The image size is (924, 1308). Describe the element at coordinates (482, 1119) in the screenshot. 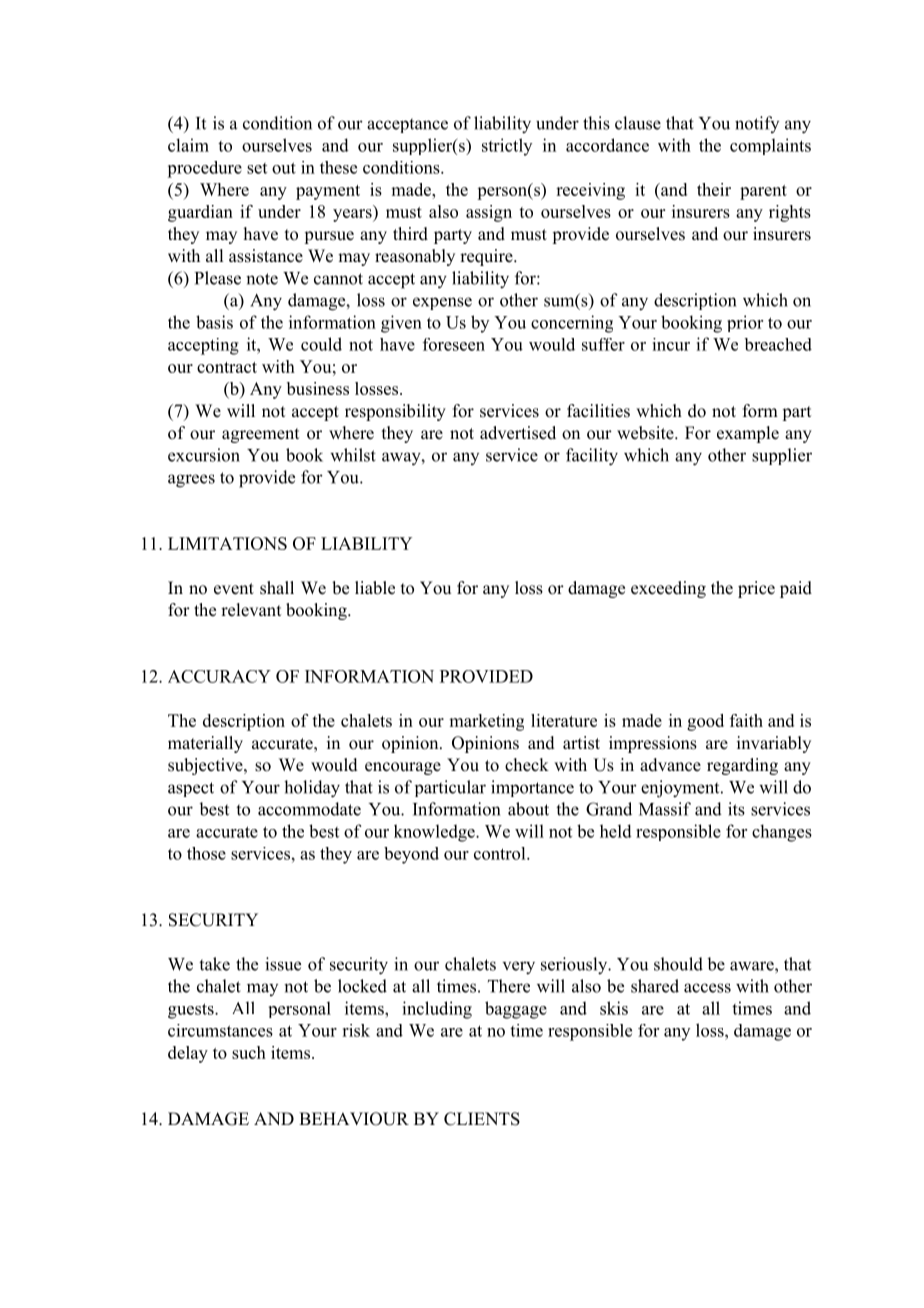

I see `CLIENTS` at that location.
